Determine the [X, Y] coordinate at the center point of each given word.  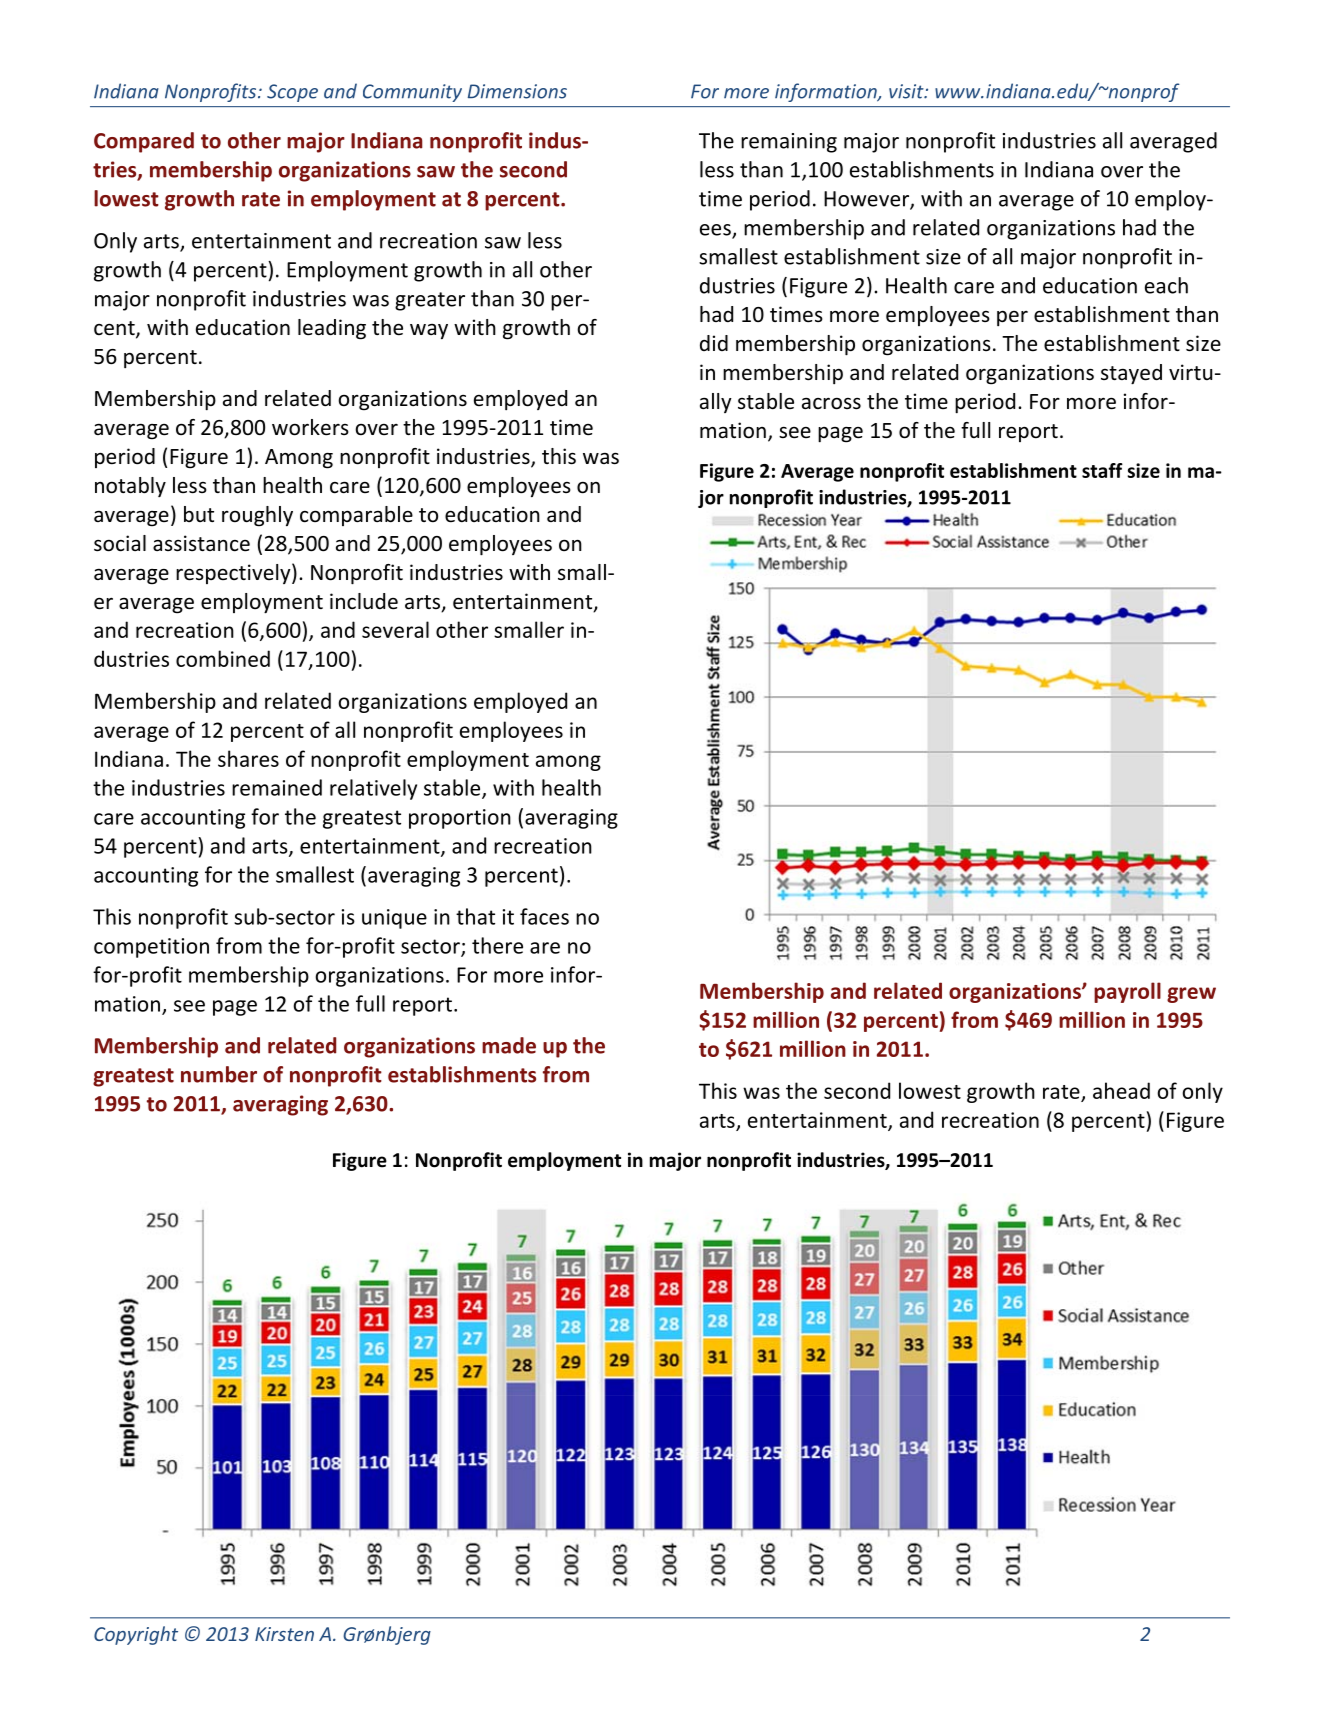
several [395, 629]
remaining [789, 143]
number [219, 1074]
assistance [201, 543]
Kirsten [284, 1634]
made [509, 1045]
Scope [292, 93]
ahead [1121, 1090]
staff [1102, 470]
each [1166, 285]
